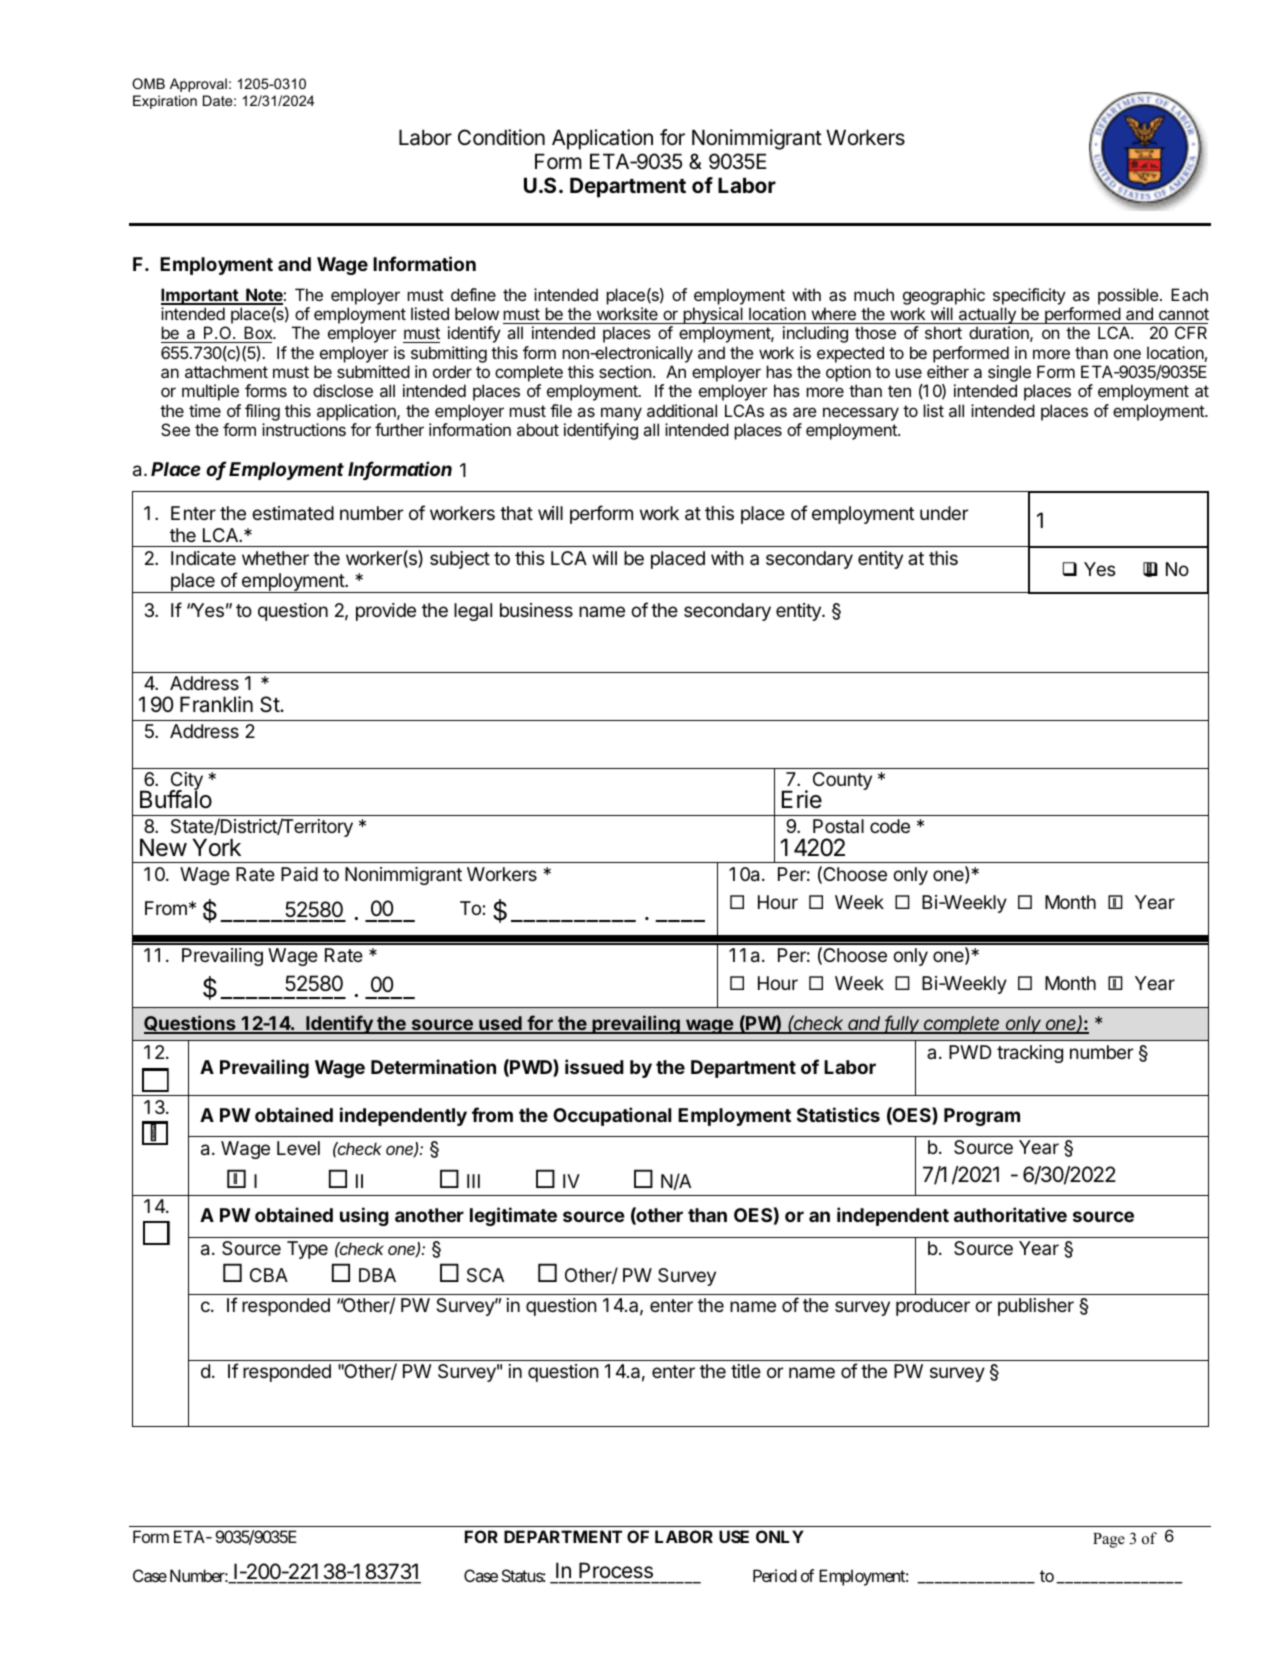 The width and height of the screenshot is (1284, 1662). What do you see at coordinates (775, 1575) in the screenshot?
I see `Period` at bounding box center [775, 1575].
